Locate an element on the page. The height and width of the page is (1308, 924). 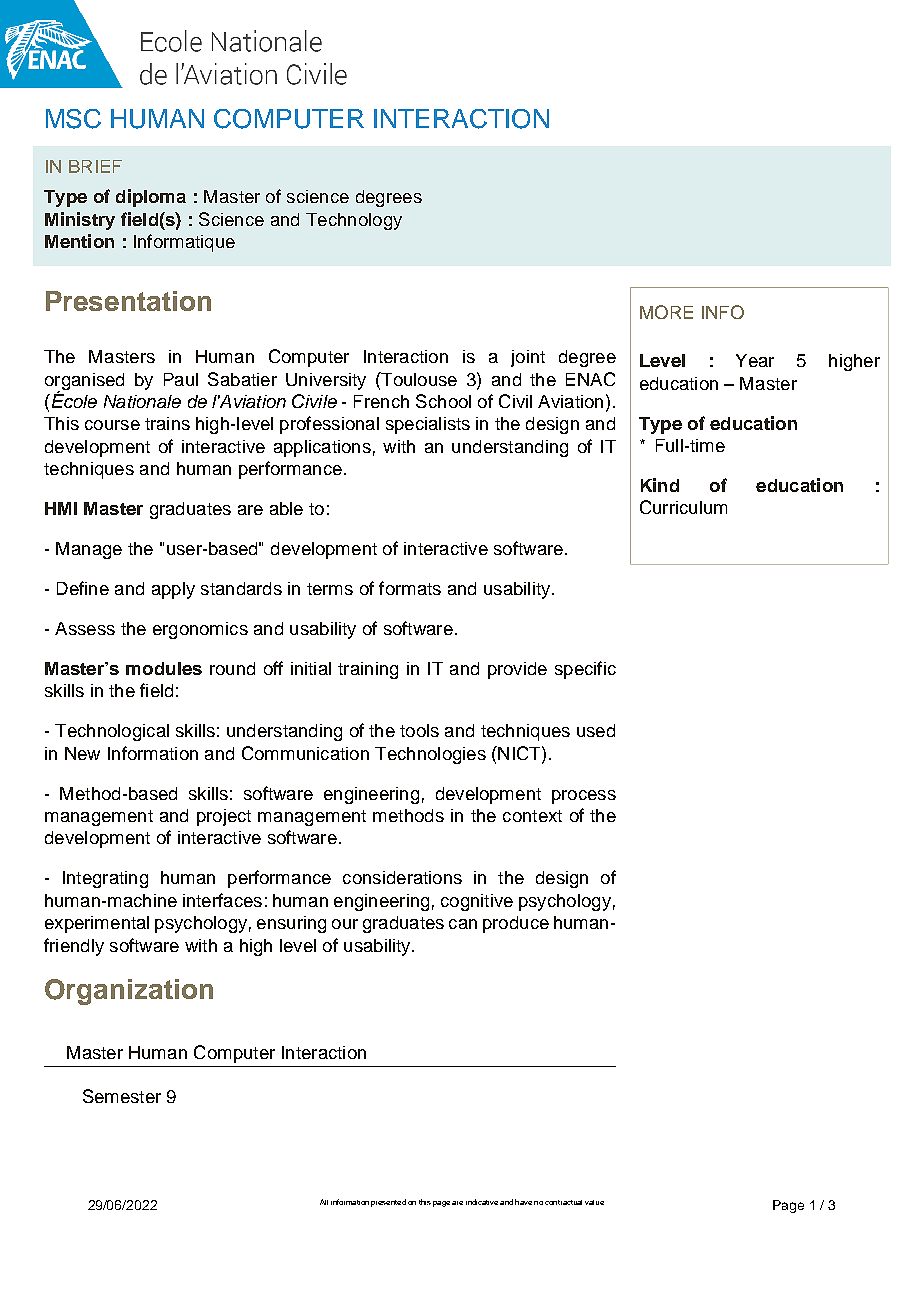
considerations is located at coordinates (402, 877).
